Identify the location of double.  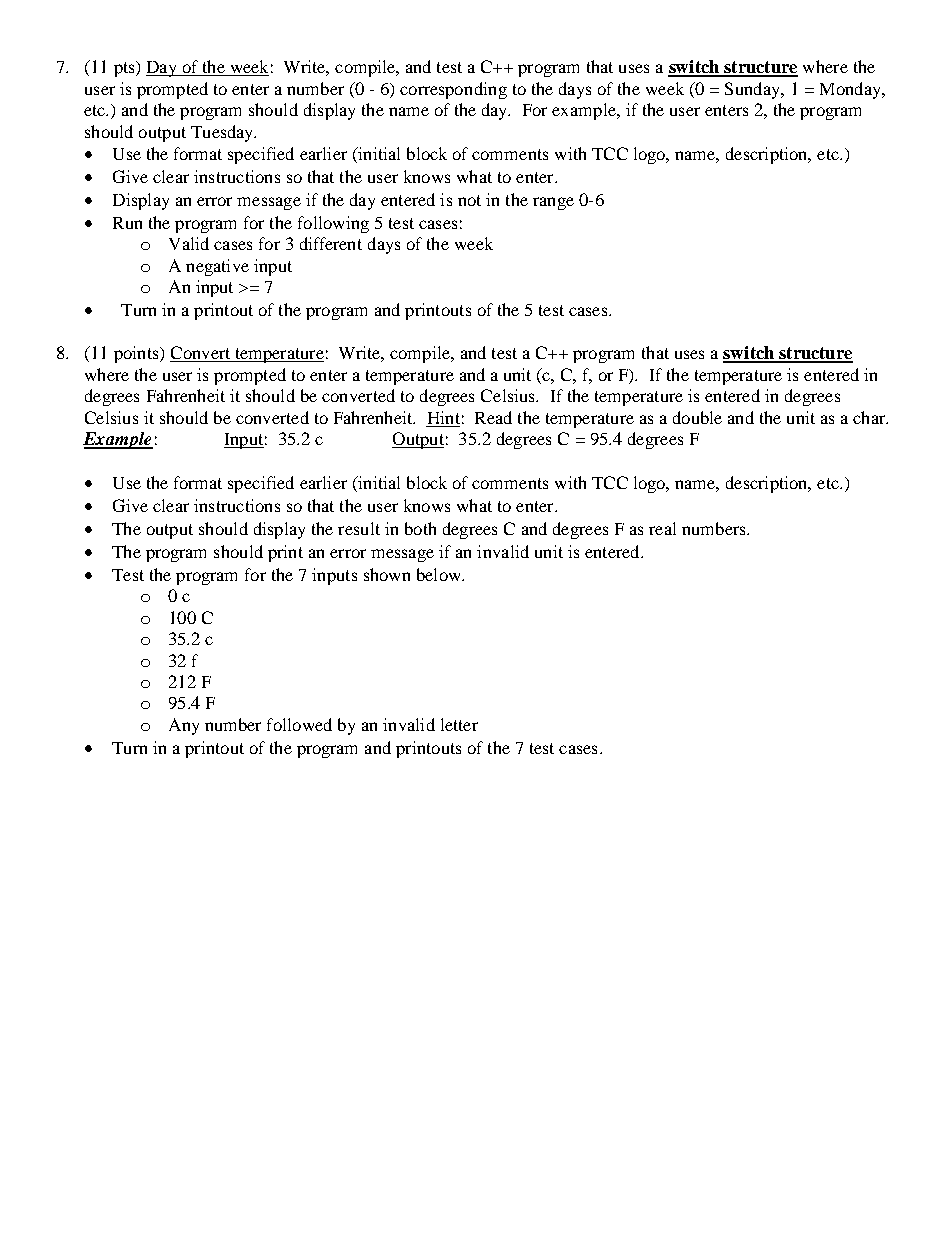
(697, 417).
